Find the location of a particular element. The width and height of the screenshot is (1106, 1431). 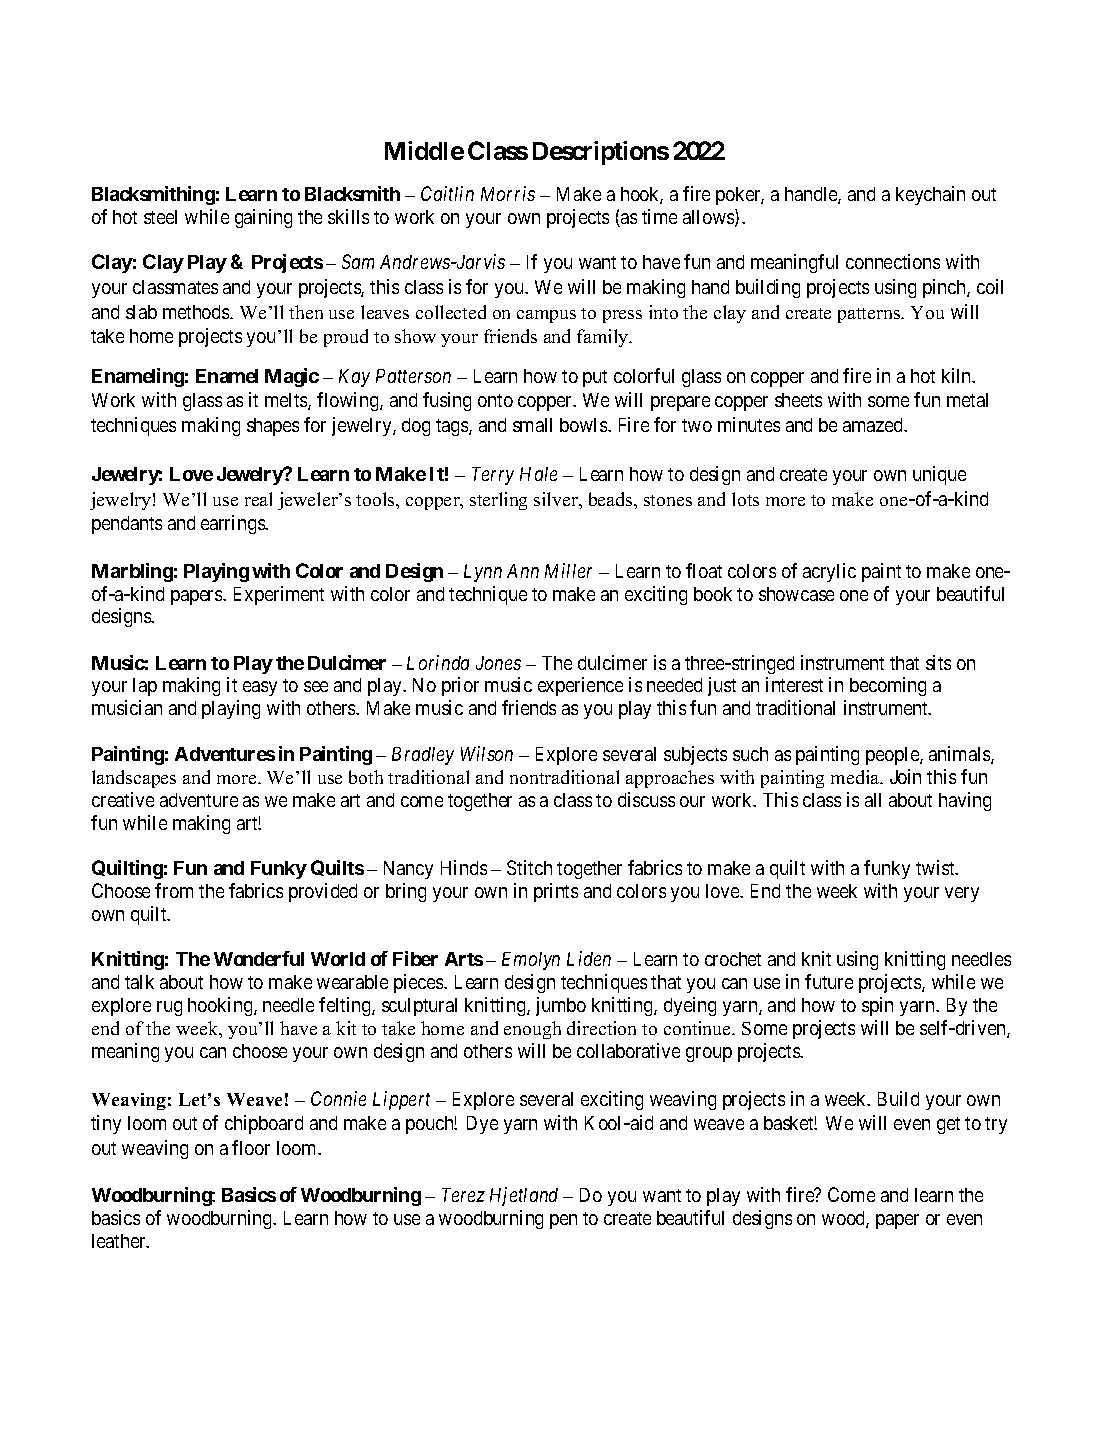

try is located at coordinates (996, 1125).
